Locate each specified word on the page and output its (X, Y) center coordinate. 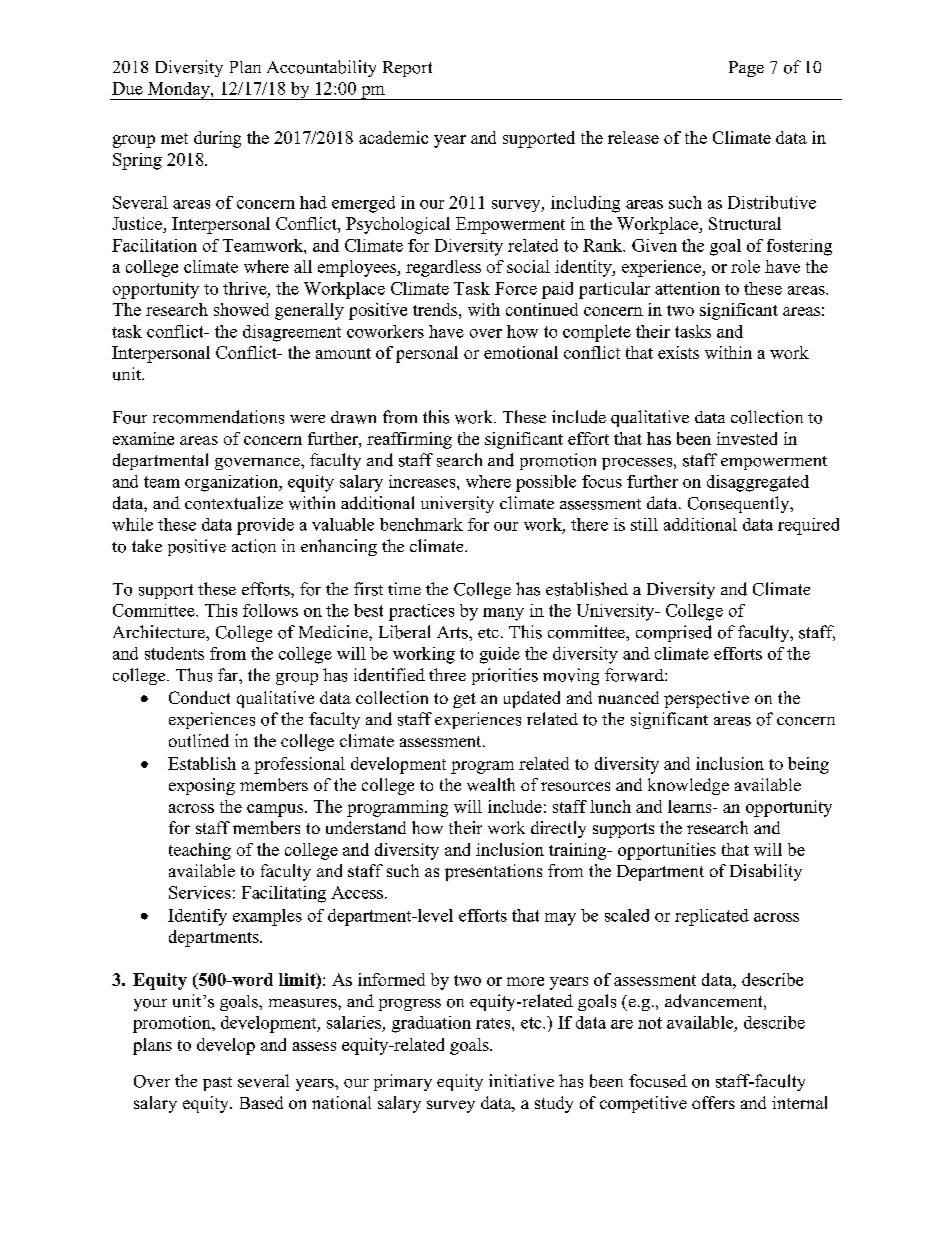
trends (436, 309)
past (217, 1084)
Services (200, 892)
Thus (194, 675)
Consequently (740, 504)
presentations (493, 872)
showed (241, 309)
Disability (766, 872)
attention (687, 288)
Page (746, 69)
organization (233, 483)
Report (407, 69)
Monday (179, 91)
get (464, 700)
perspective (706, 699)
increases (423, 481)
